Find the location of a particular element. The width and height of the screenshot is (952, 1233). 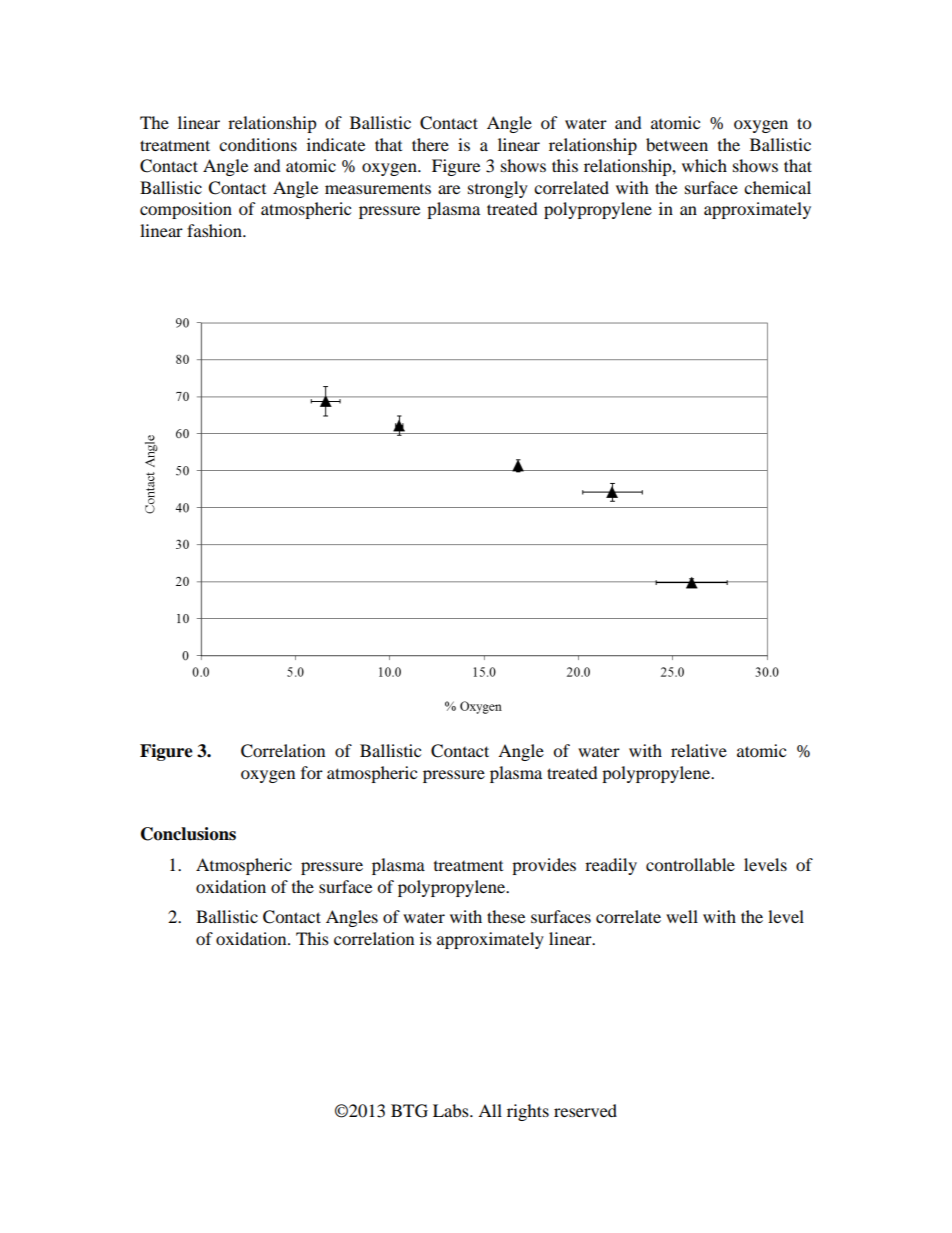

readily is located at coordinates (611, 866).
